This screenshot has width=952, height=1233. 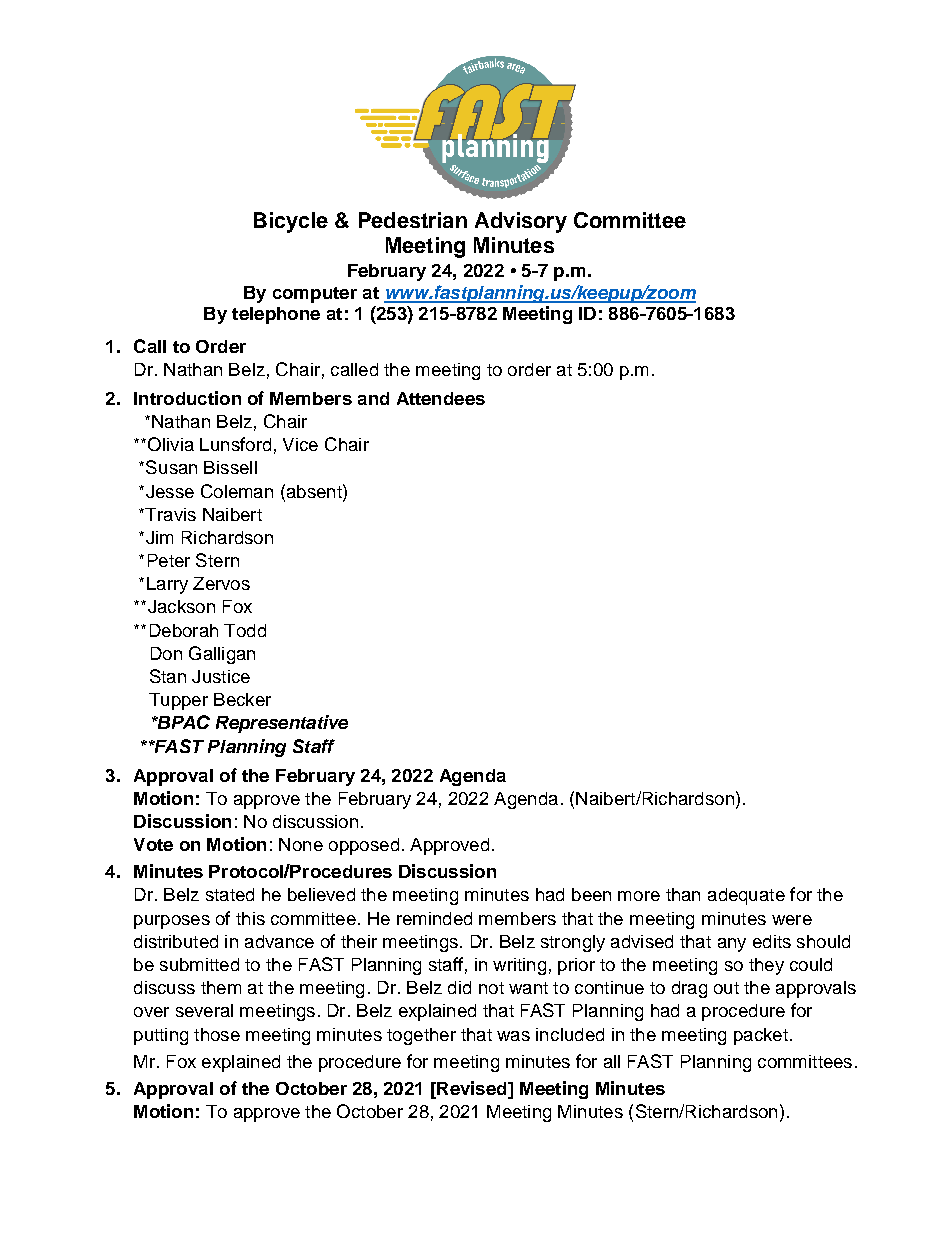 What do you see at coordinates (441, 398) in the screenshot?
I see `Attendees` at bounding box center [441, 398].
